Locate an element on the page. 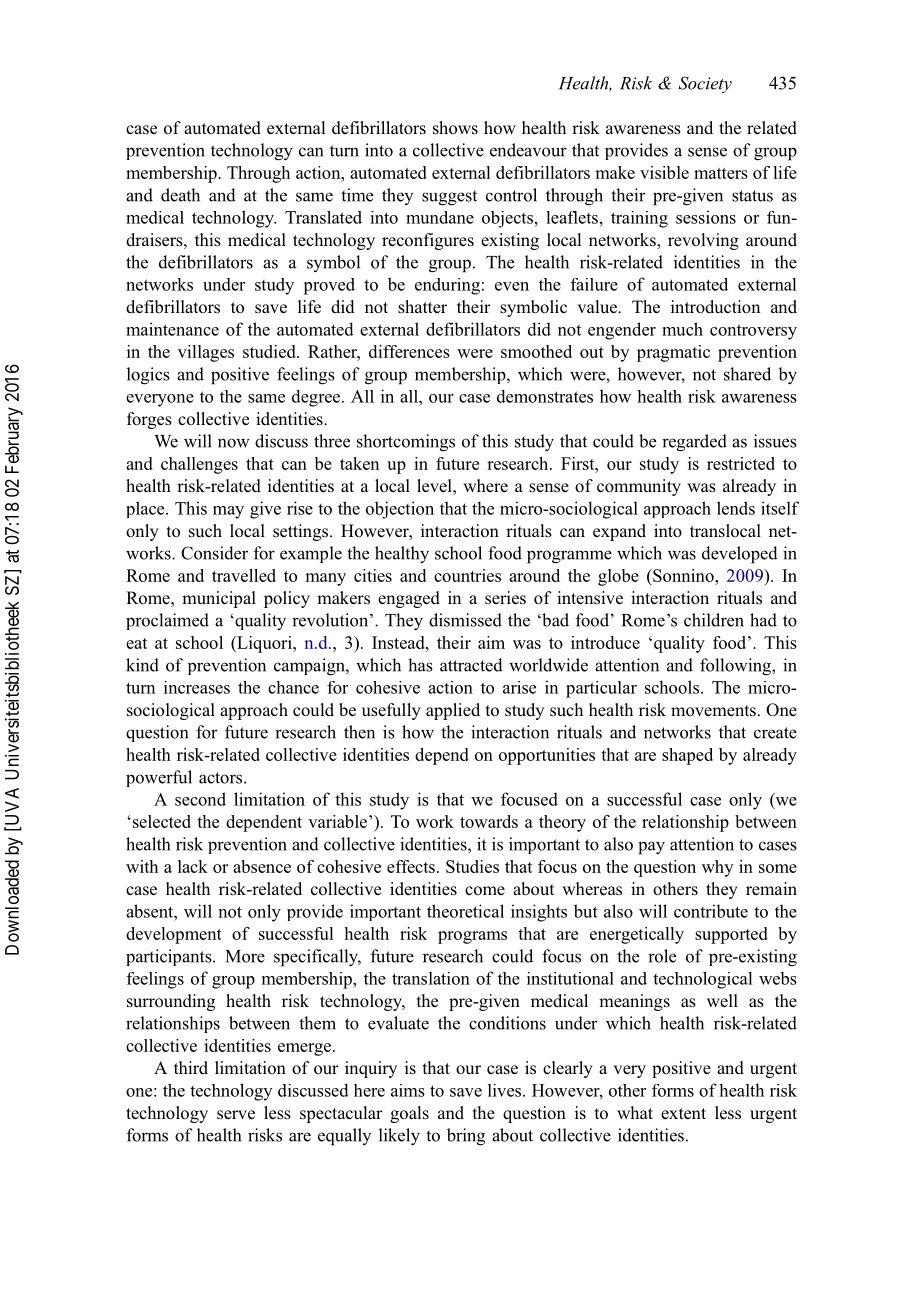  municipal is located at coordinates (219, 599).
